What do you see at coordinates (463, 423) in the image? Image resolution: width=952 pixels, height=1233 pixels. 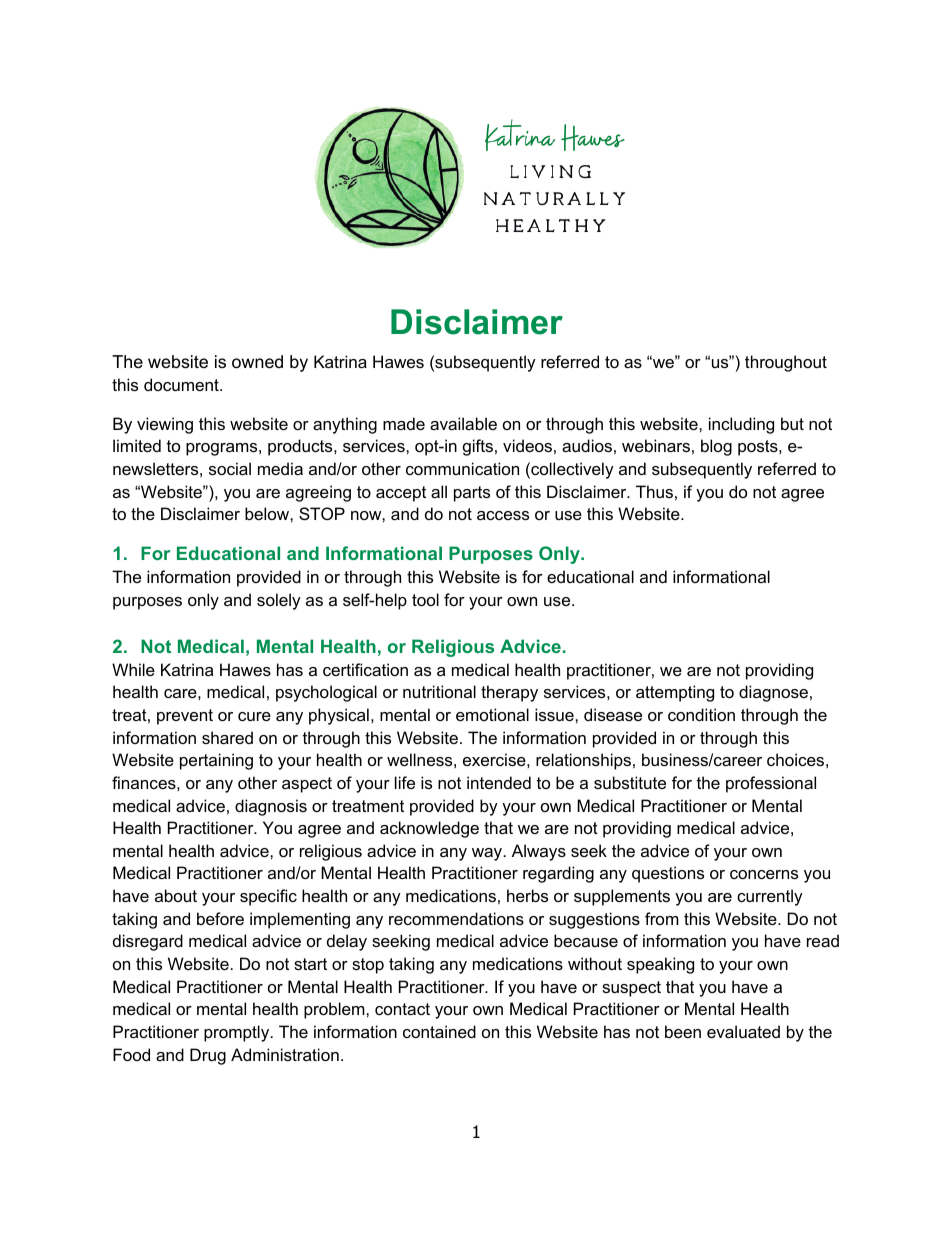 I see `available` at bounding box center [463, 423].
